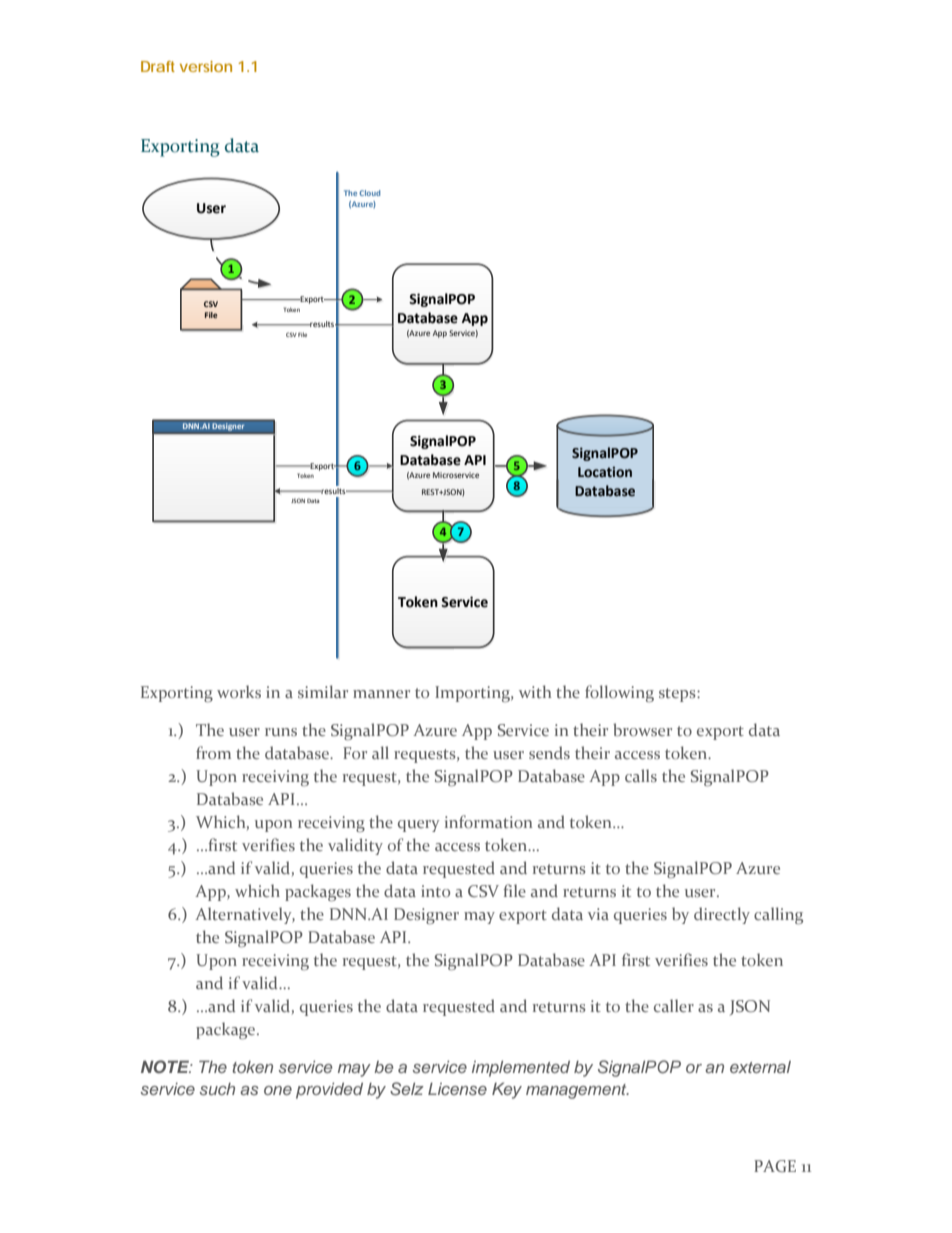  What do you see at coordinates (206, 66) in the document?
I see `version` at bounding box center [206, 66].
